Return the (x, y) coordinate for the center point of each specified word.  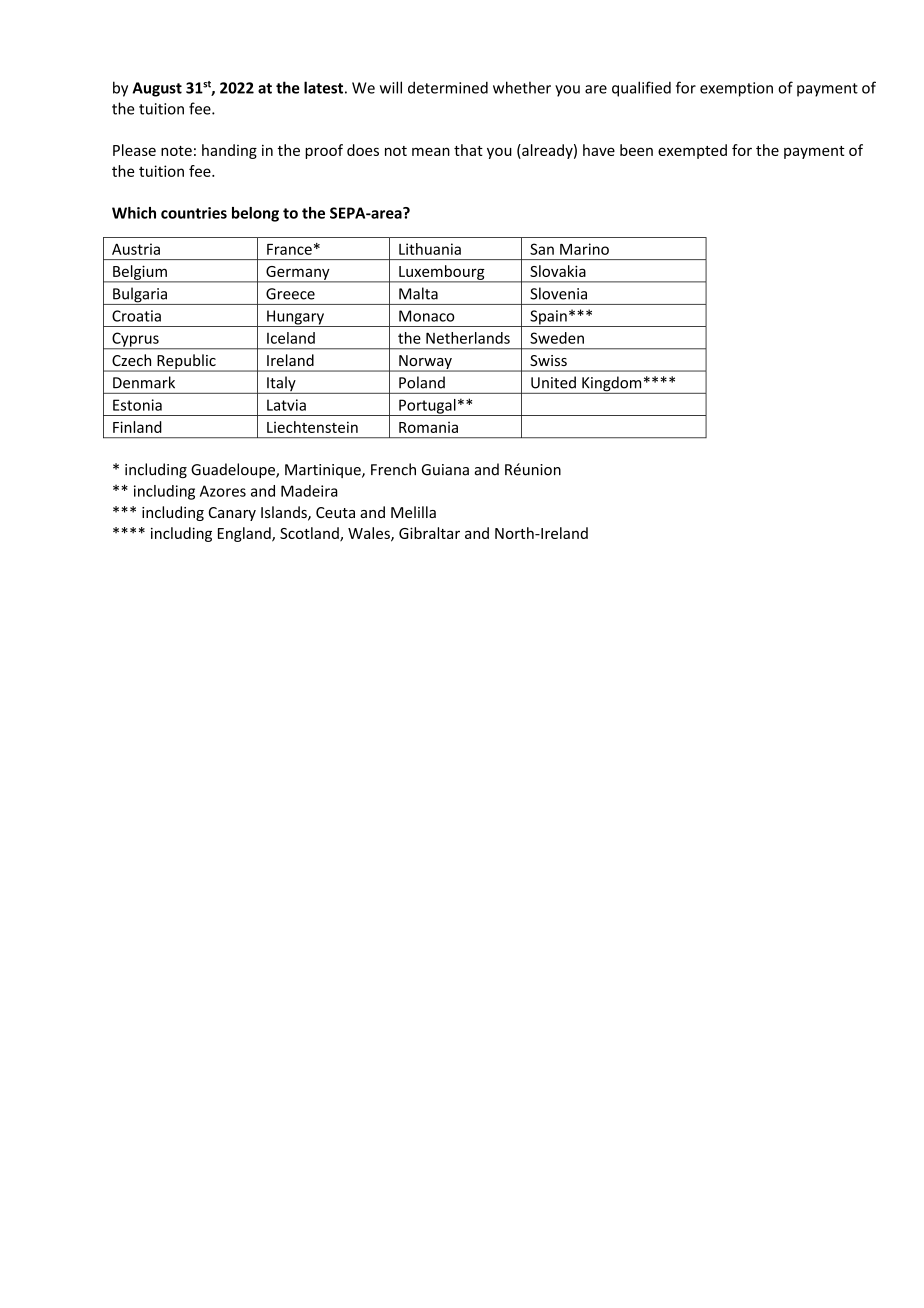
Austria (136, 249)
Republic (186, 362)
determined (448, 87)
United (553, 382)
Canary (232, 514)
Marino (584, 249)
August (157, 89)
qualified (641, 89)
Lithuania (430, 249)
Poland (422, 382)
